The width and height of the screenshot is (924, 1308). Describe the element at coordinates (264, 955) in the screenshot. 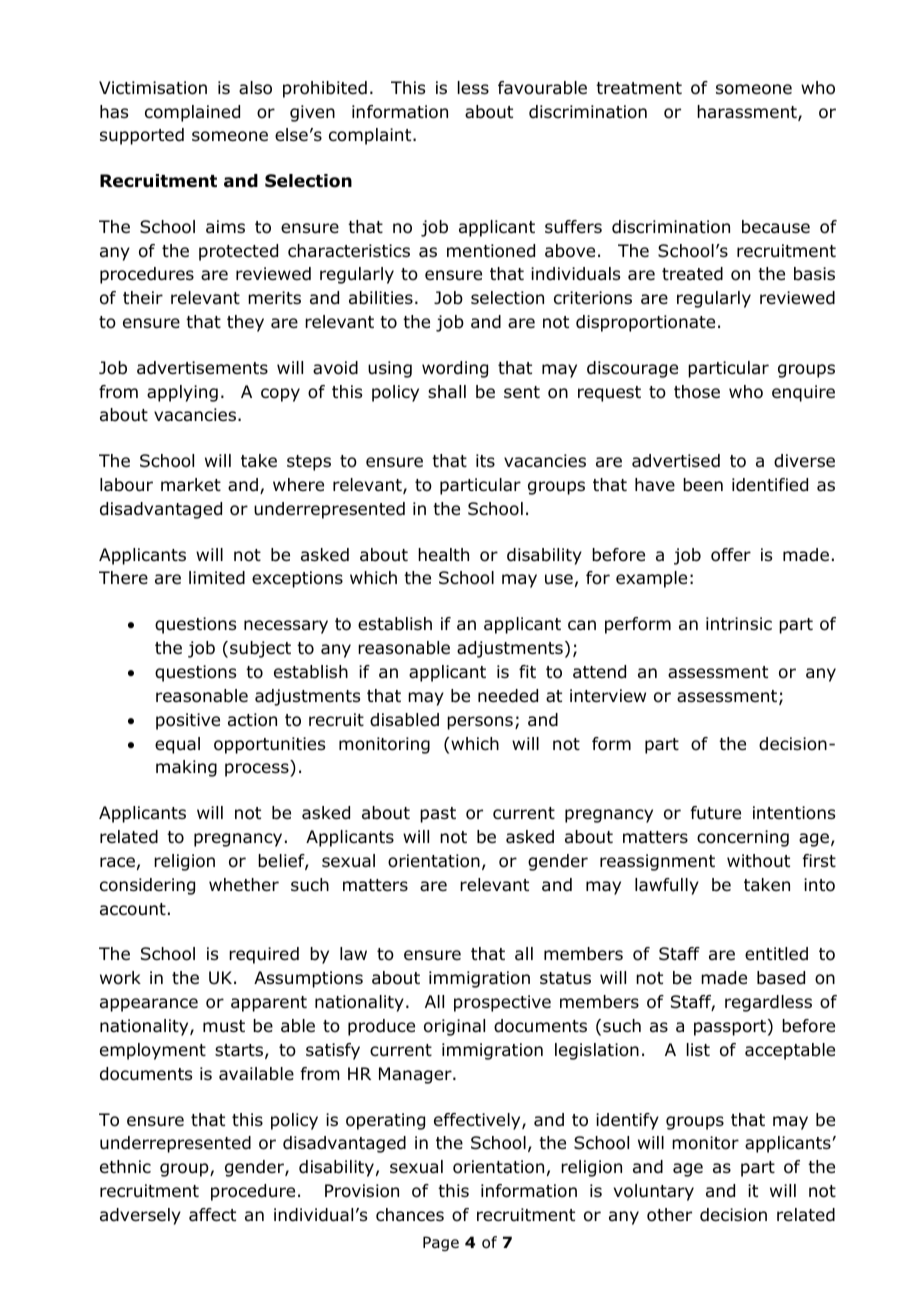

I see `required` at that location.
